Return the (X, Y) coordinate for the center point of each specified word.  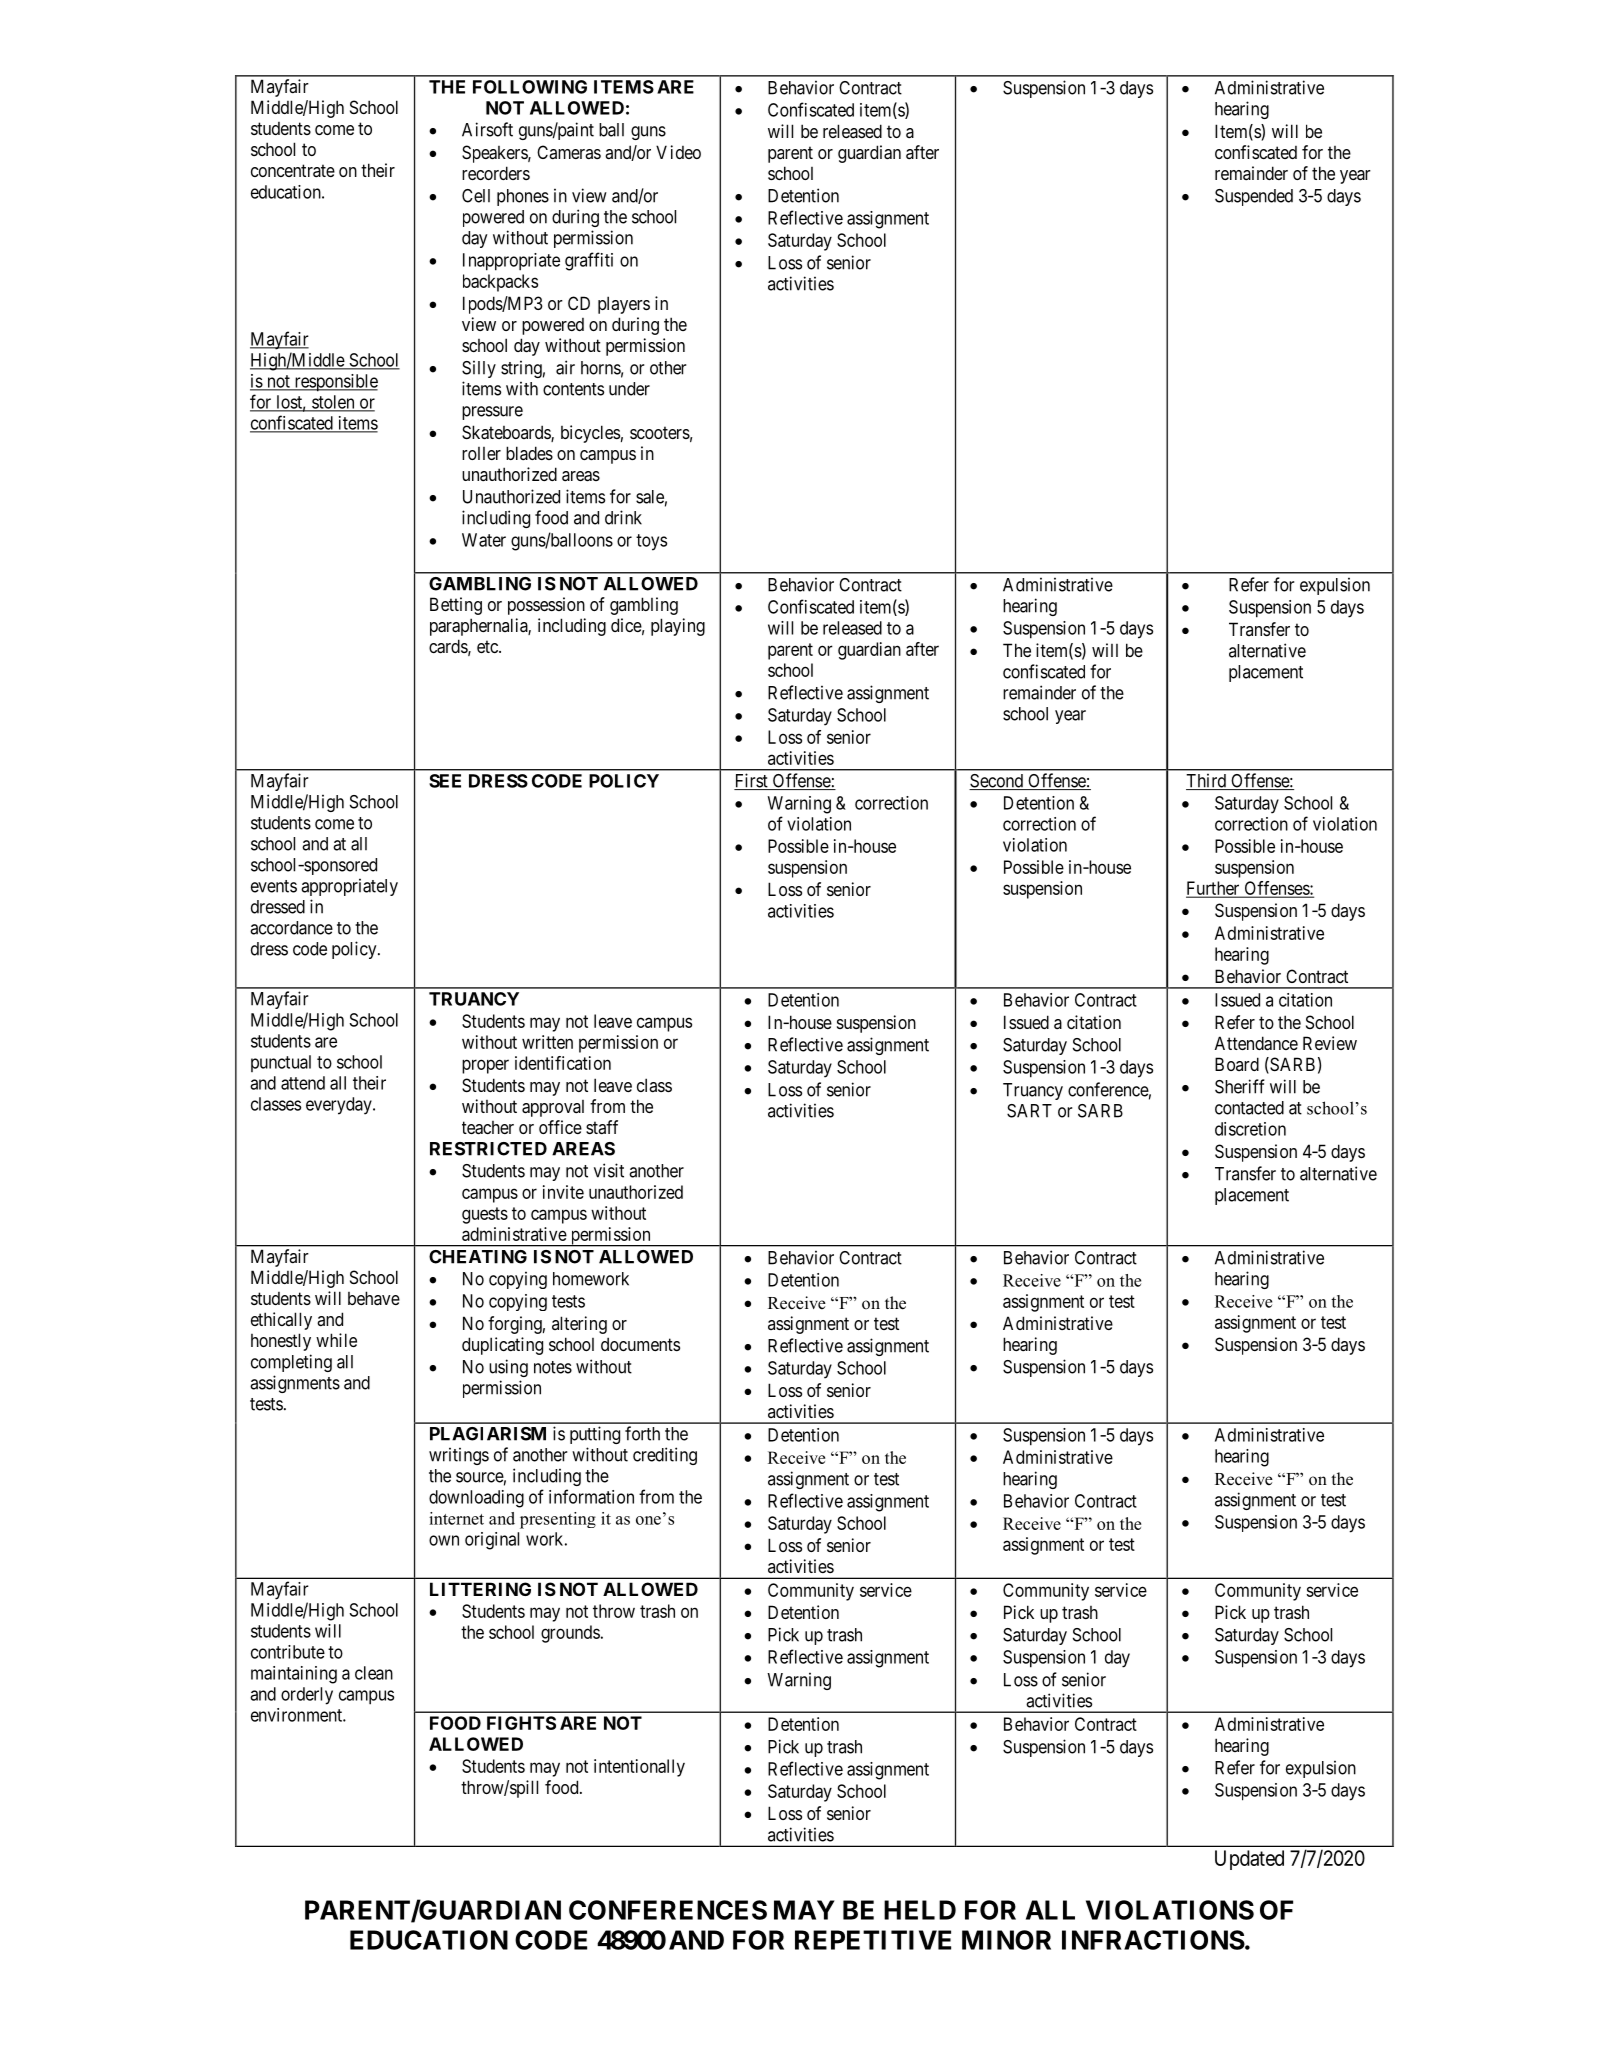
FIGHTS (521, 1723)
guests (485, 1215)
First (752, 781)
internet (456, 1518)
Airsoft (487, 129)
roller (481, 453)
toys (651, 542)
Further (1214, 889)
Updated (1249, 1860)
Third (1207, 781)
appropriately (349, 887)
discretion (1250, 1129)
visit (609, 1170)
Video (678, 152)
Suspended (1254, 197)
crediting (665, 1456)
